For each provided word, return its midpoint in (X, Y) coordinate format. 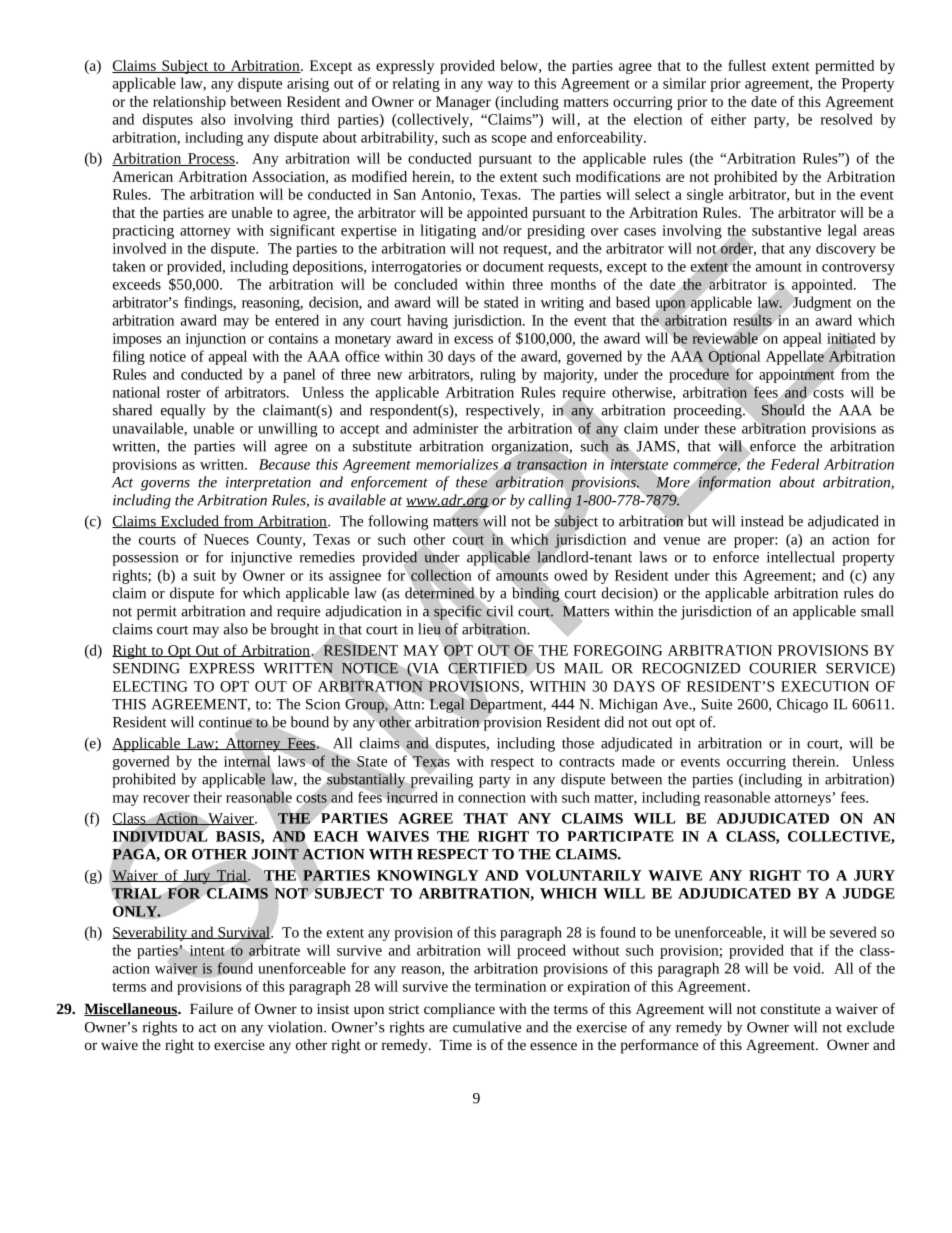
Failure (211, 1008)
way (500, 86)
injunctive (261, 559)
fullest (747, 65)
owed (571, 575)
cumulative (487, 1027)
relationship (189, 103)
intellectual (801, 557)
